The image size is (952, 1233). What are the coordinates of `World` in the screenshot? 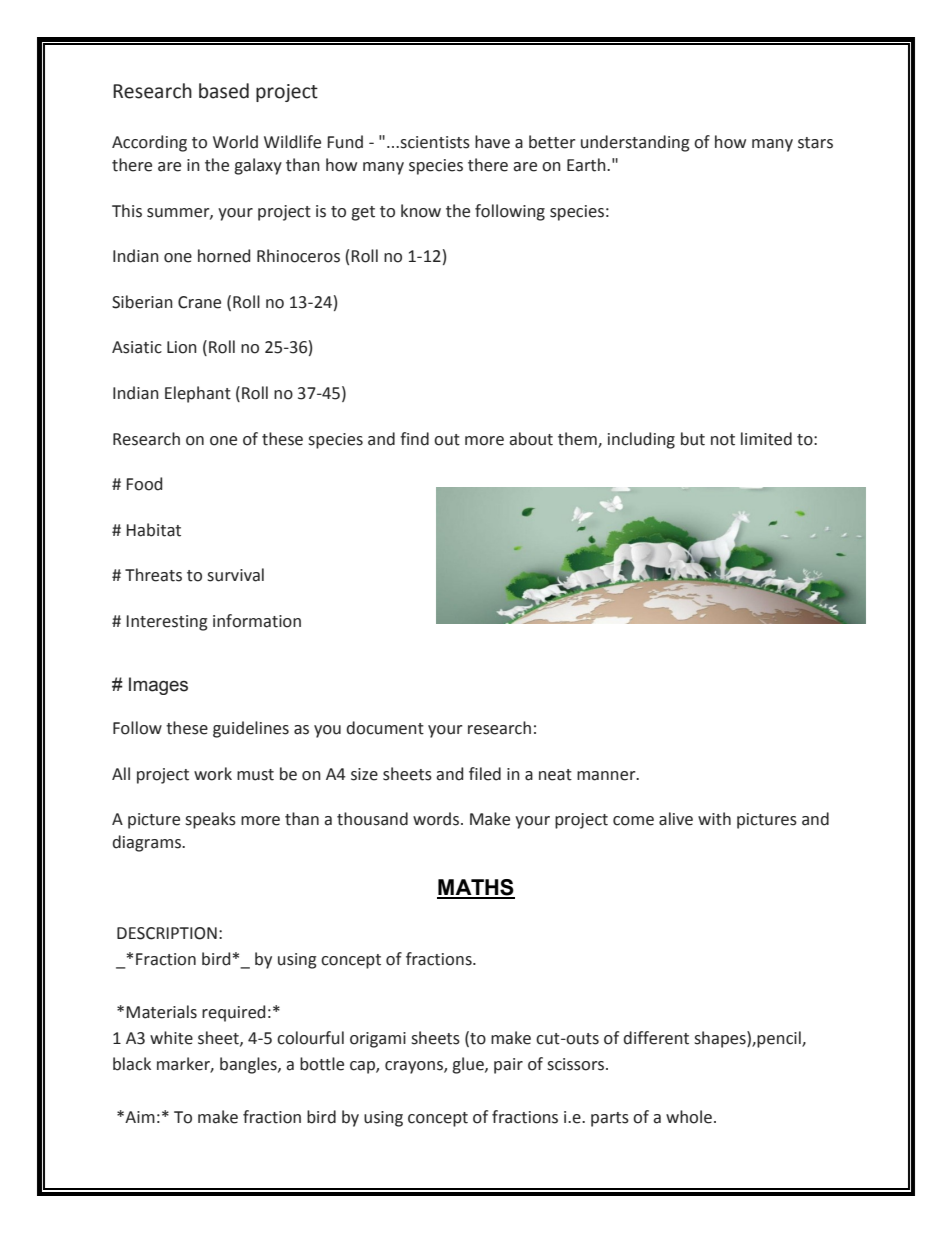 It's located at (235, 142).
